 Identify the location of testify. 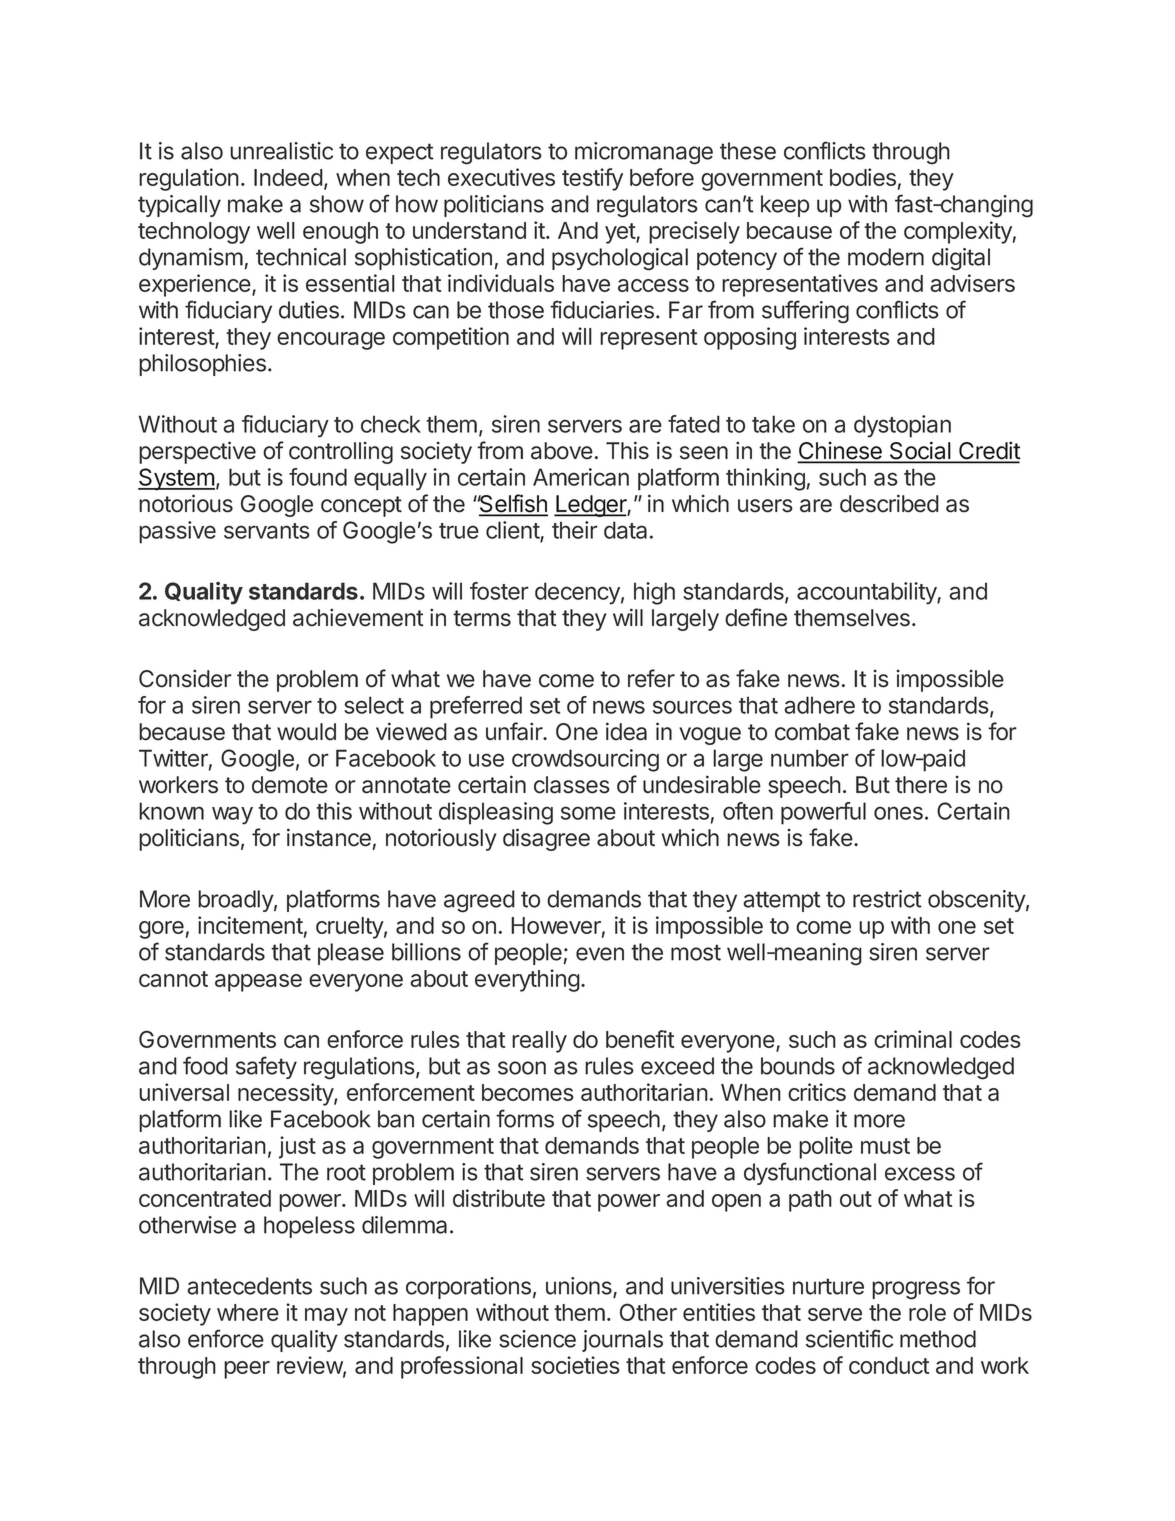
(592, 179).
